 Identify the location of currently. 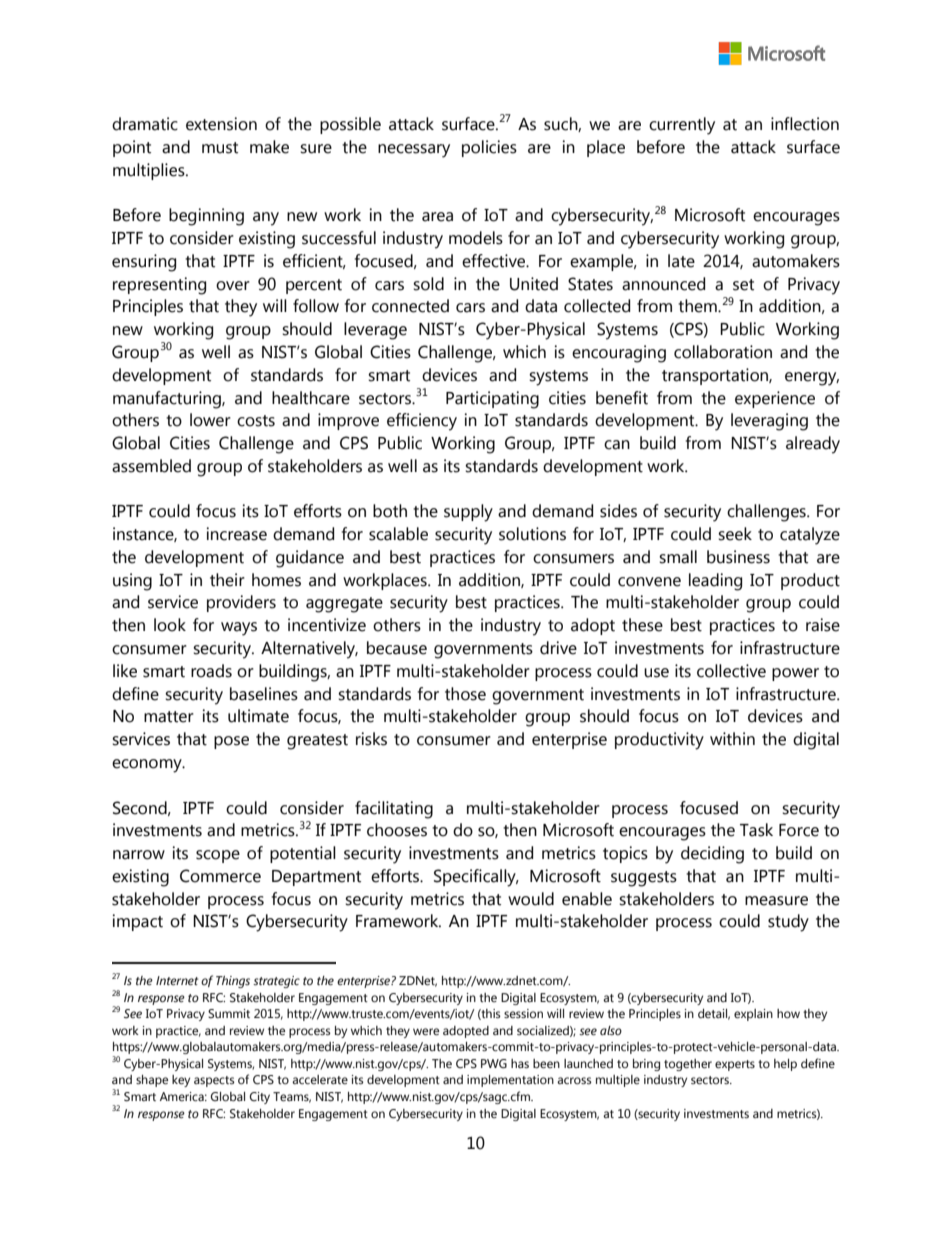
(682, 126).
